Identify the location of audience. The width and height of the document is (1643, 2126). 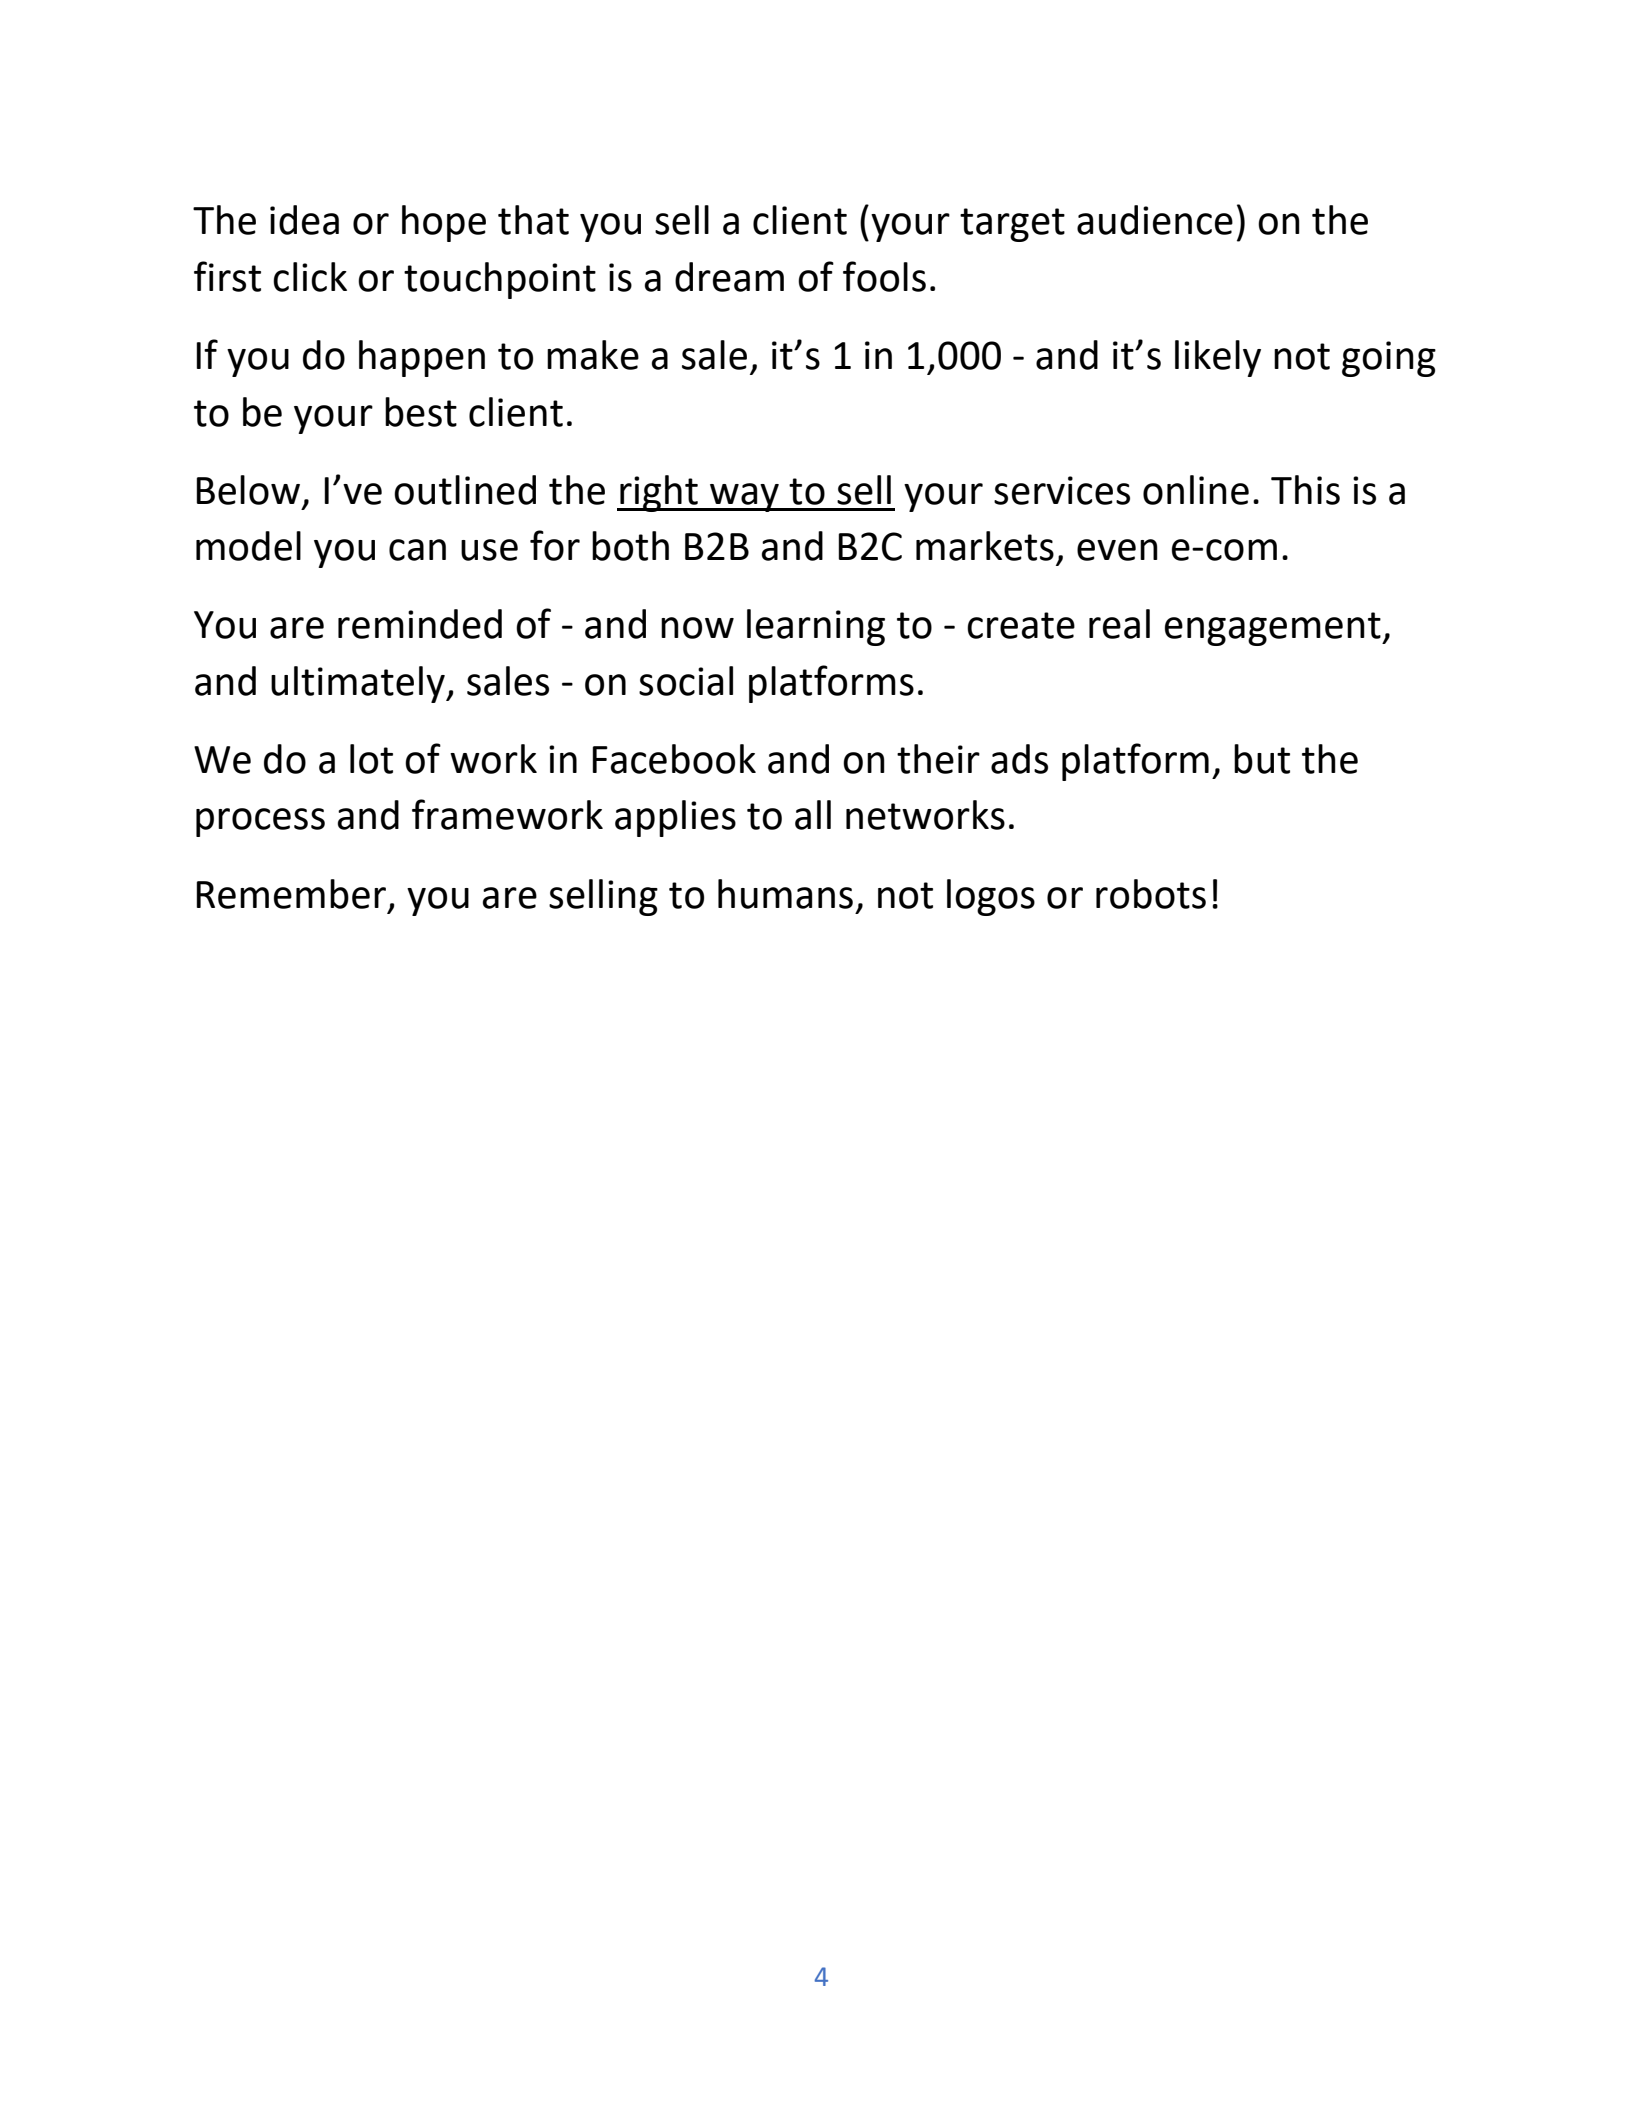
(1155, 220).
